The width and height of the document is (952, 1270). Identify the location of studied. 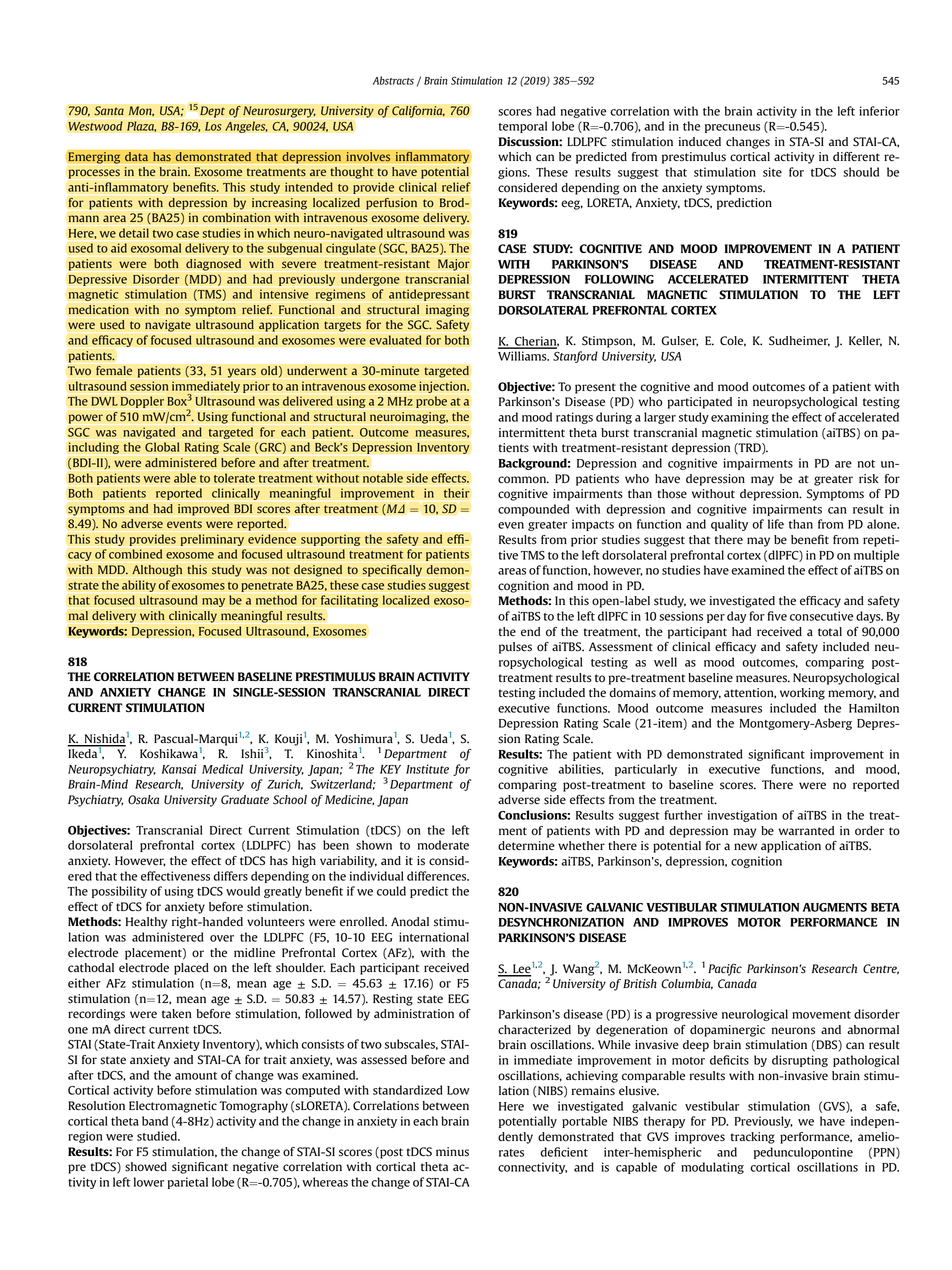
(158, 1136).
